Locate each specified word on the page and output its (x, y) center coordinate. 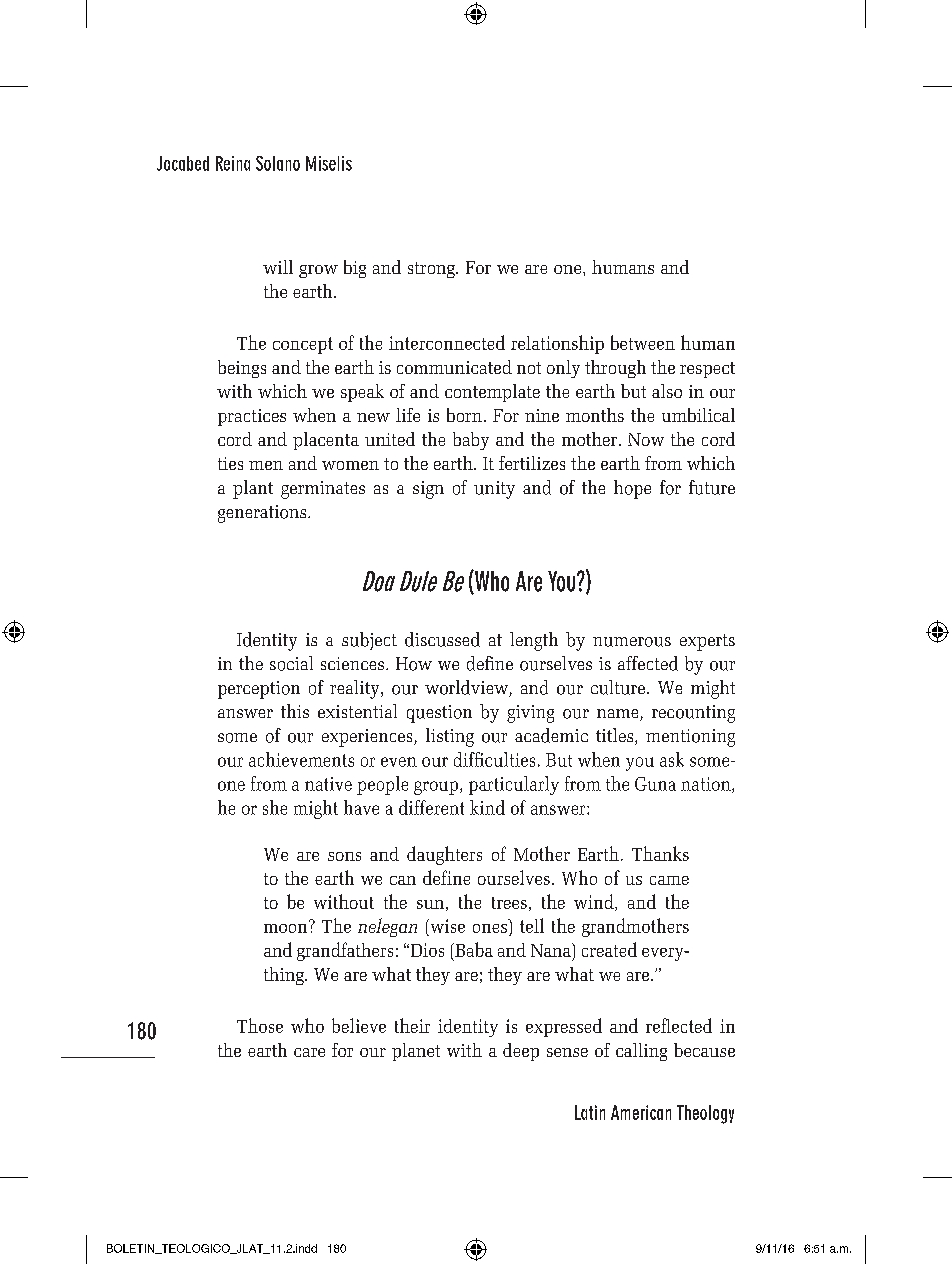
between (643, 342)
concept (303, 345)
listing (450, 737)
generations (263, 514)
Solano (278, 163)
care (309, 1052)
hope (632, 489)
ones (490, 928)
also (667, 391)
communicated (454, 367)
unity (494, 490)
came (669, 880)
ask (672, 759)
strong (432, 270)
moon (287, 927)
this (295, 711)
